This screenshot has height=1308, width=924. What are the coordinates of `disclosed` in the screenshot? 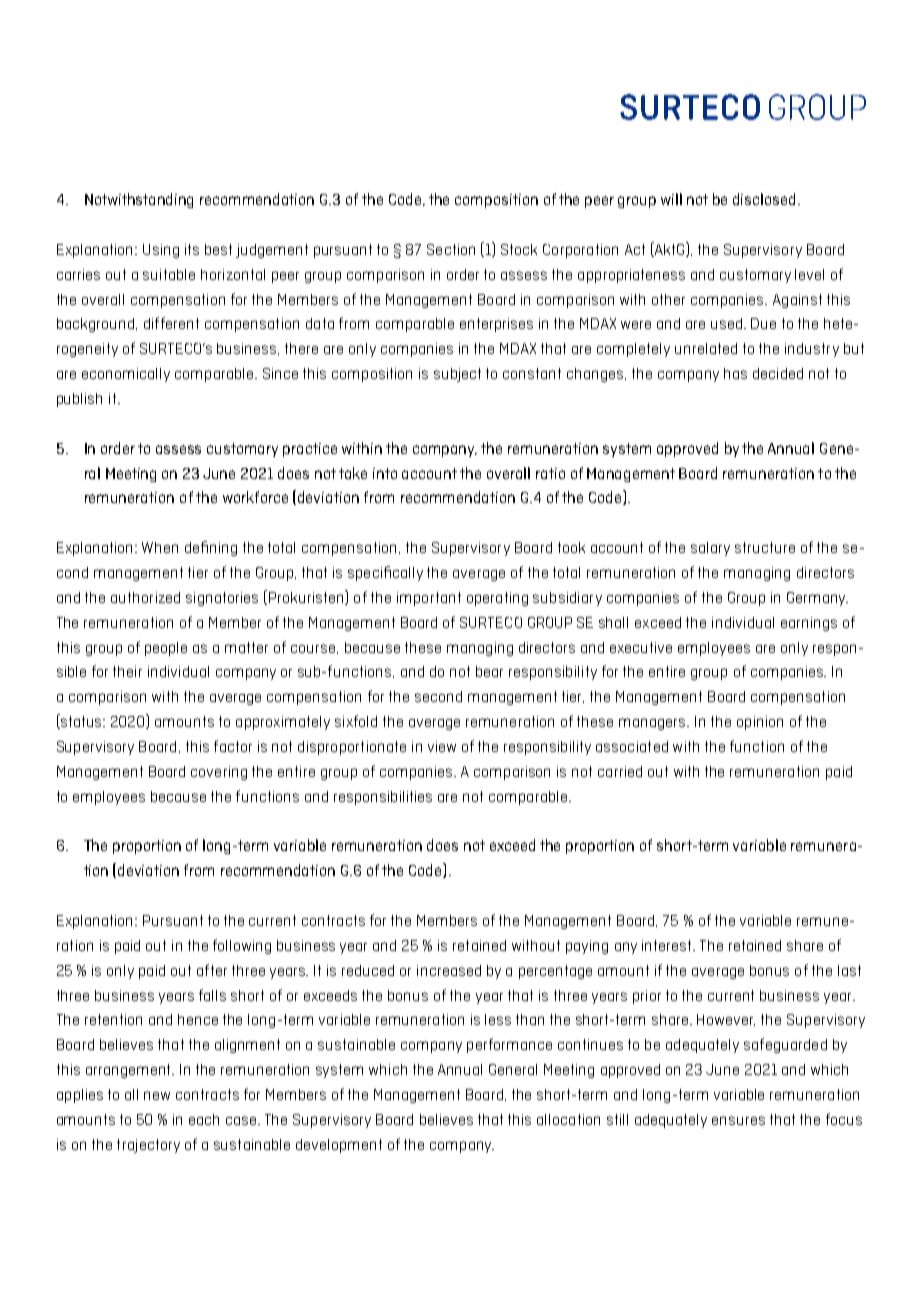 It's located at (764, 199).
